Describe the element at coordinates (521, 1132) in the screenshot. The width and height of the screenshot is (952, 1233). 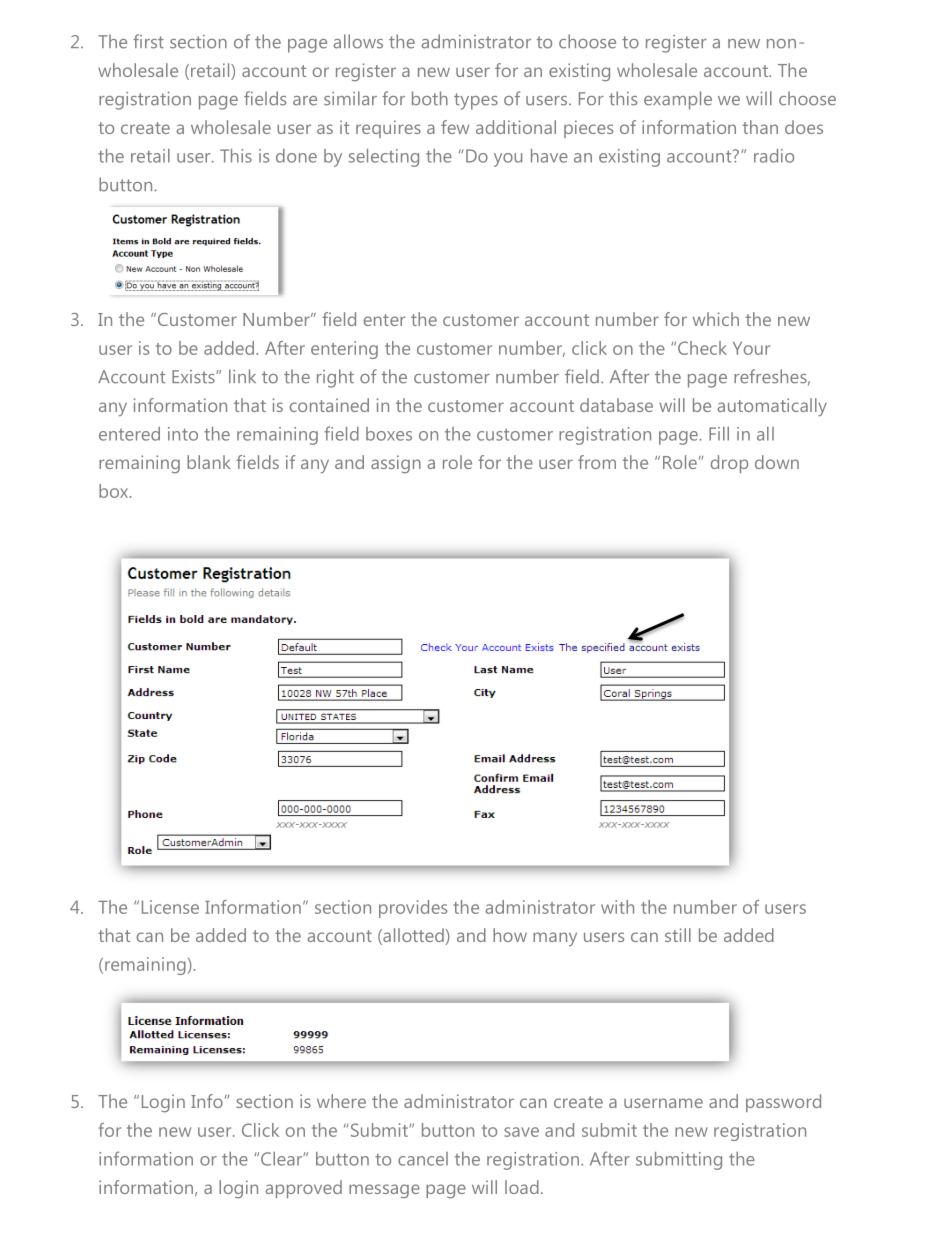
I see `save` at that location.
